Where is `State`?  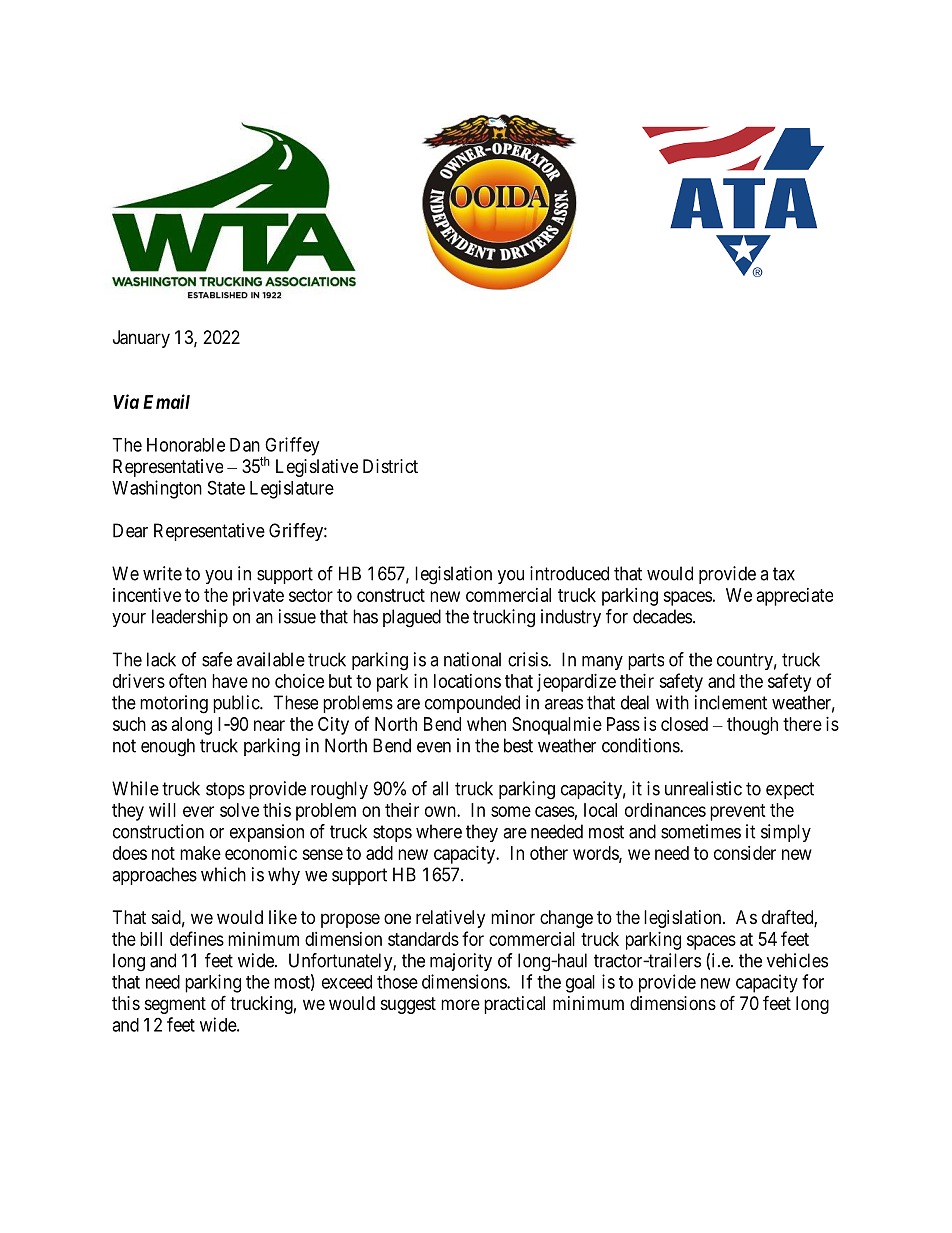
State is located at coordinates (226, 487).
